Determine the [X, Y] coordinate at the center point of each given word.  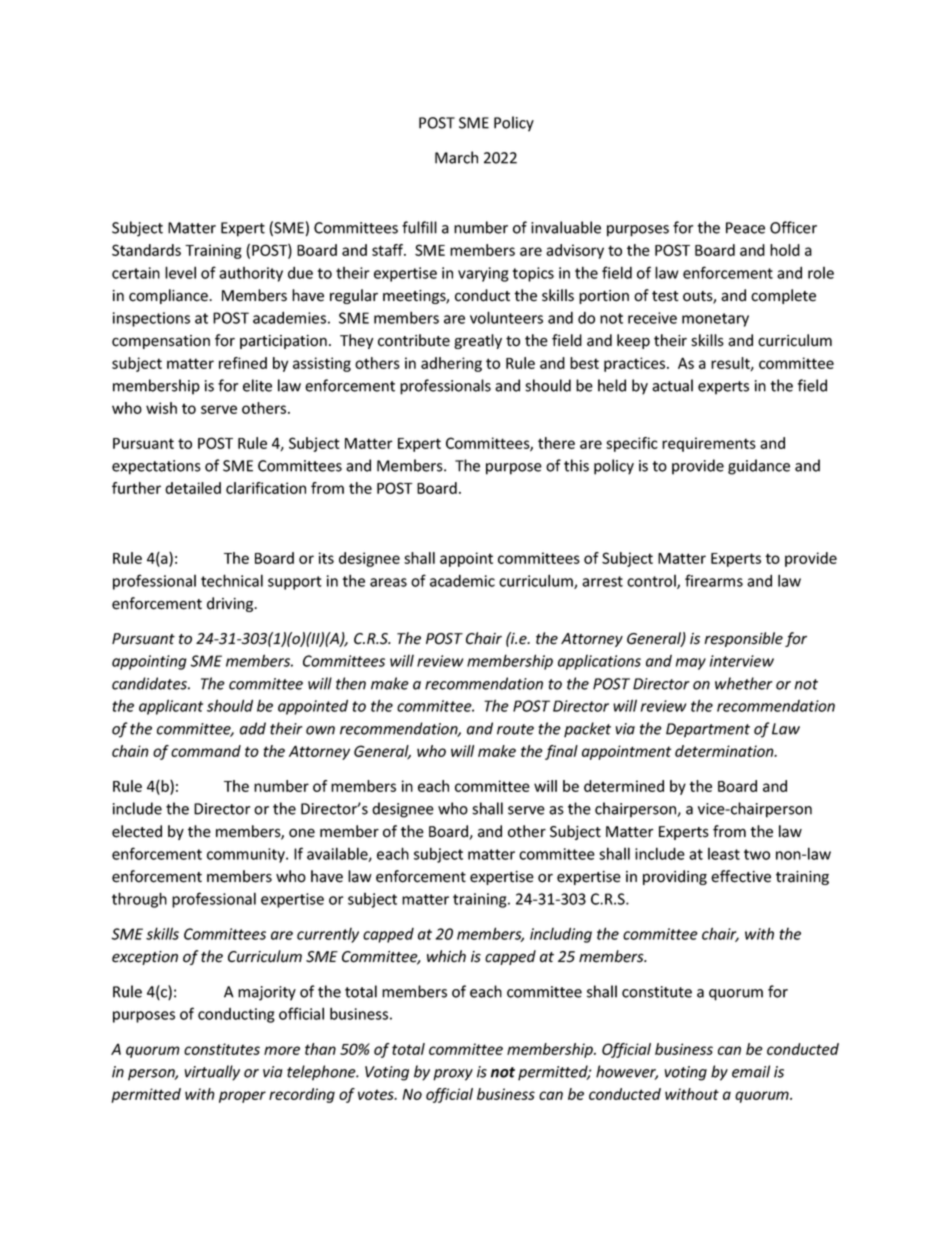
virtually [212, 1073]
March [456, 157]
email [751, 1071]
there [556, 443]
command [206, 751]
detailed [193, 488]
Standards [146, 250]
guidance [759, 467]
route [515, 729]
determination [725, 751]
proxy [453, 1075]
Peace [745, 228]
